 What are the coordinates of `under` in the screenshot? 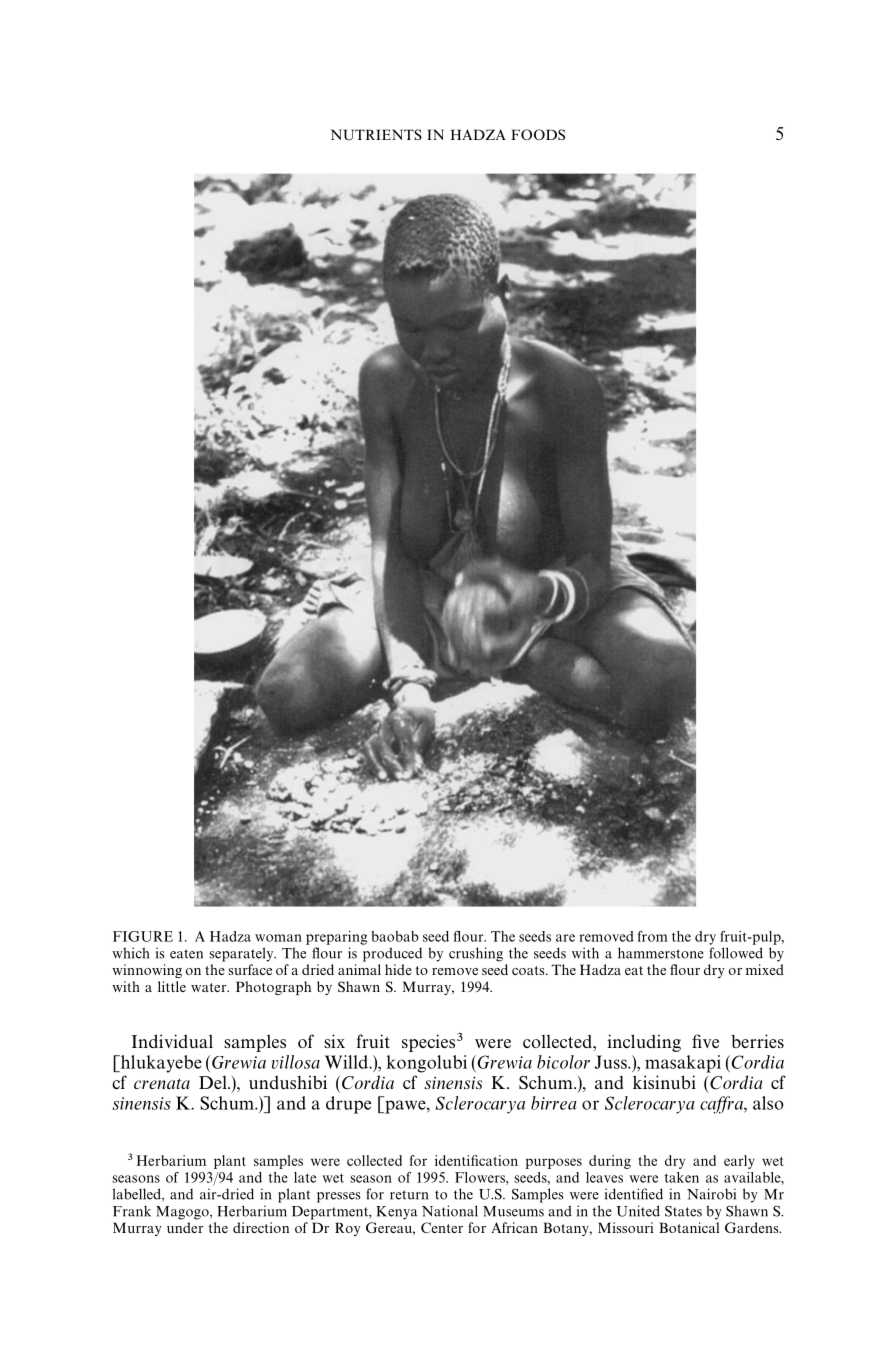 It's located at (185, 1227).
